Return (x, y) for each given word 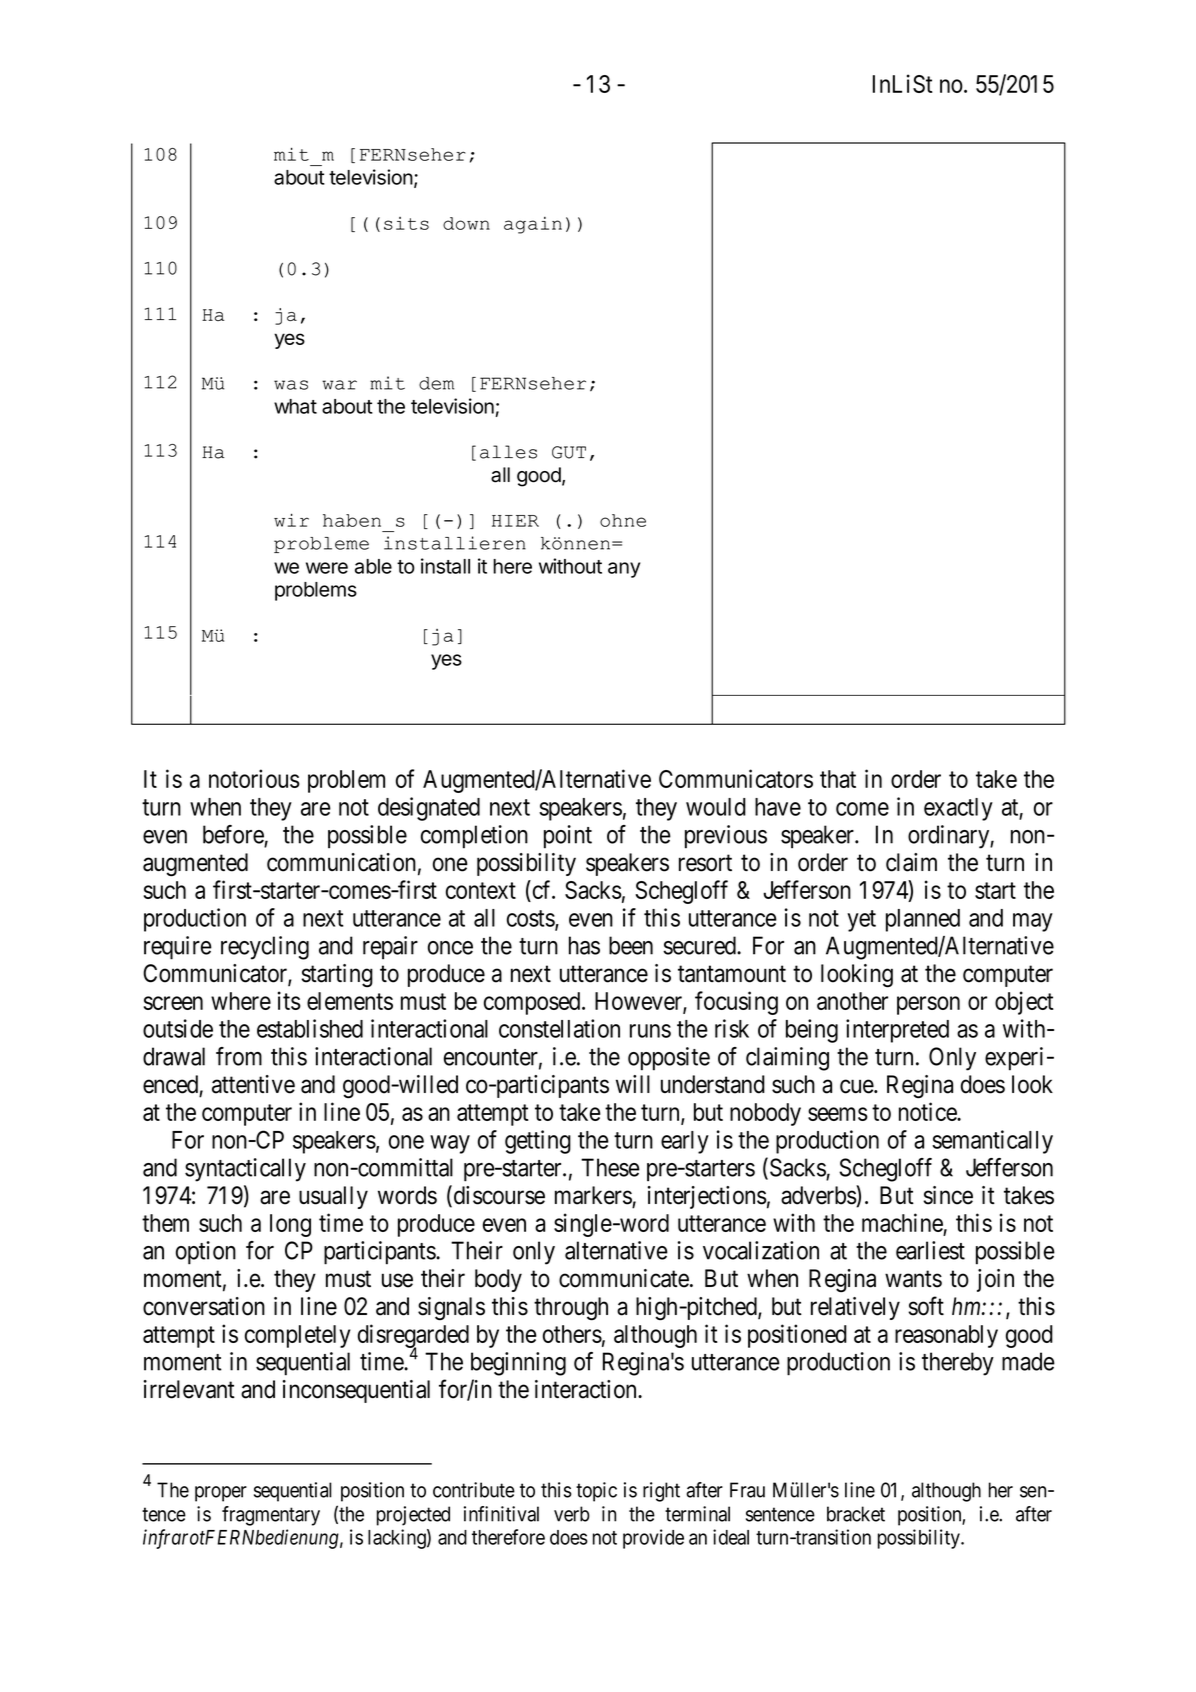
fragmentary (271, 1516)
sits (406, 223)
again (533, 225)
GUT (569, 452)
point (568, 837)
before (233, 834)
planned (923, 920)
